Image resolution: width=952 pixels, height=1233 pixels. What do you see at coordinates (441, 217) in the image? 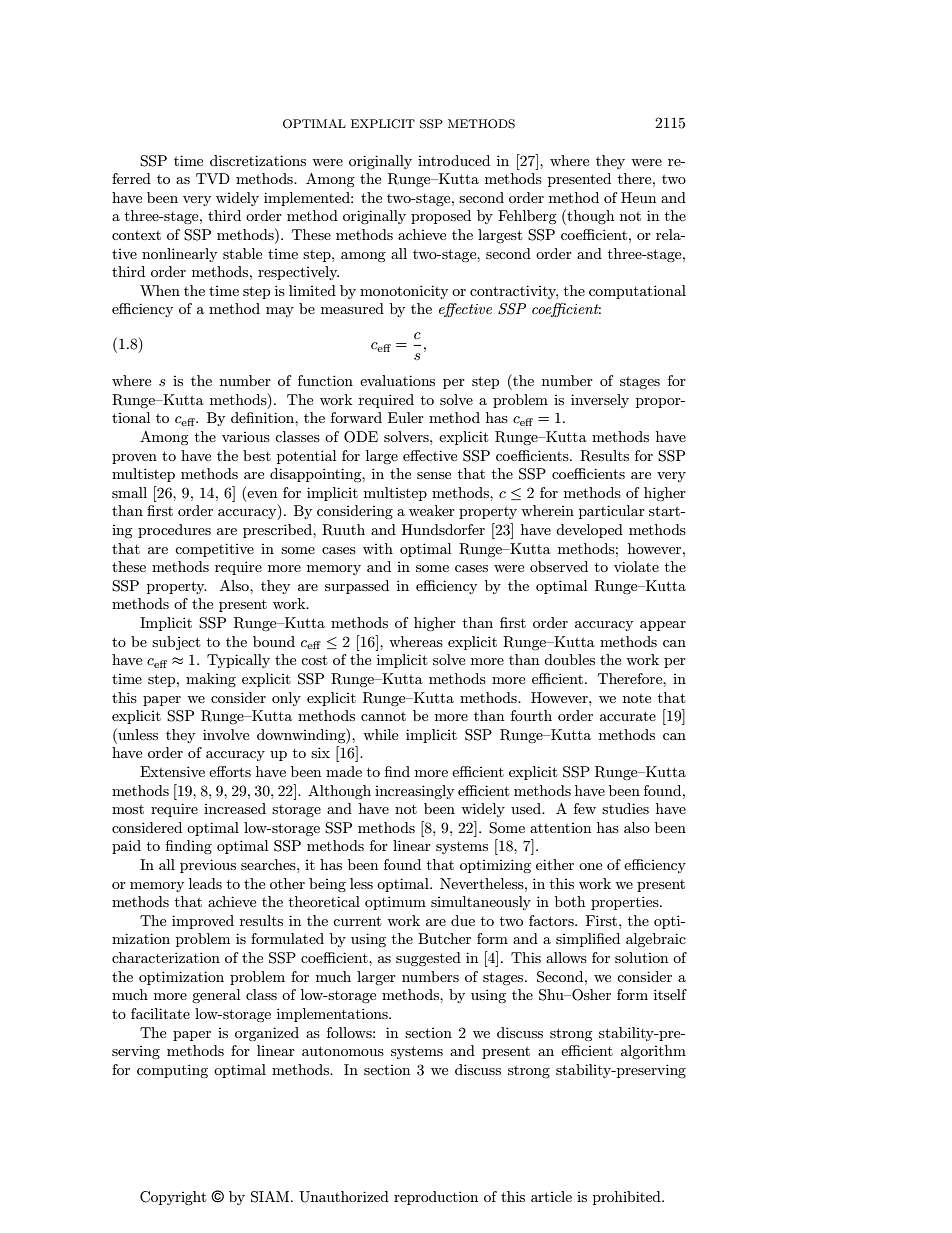
I see `proposed` at bounding box center [441, 217].
